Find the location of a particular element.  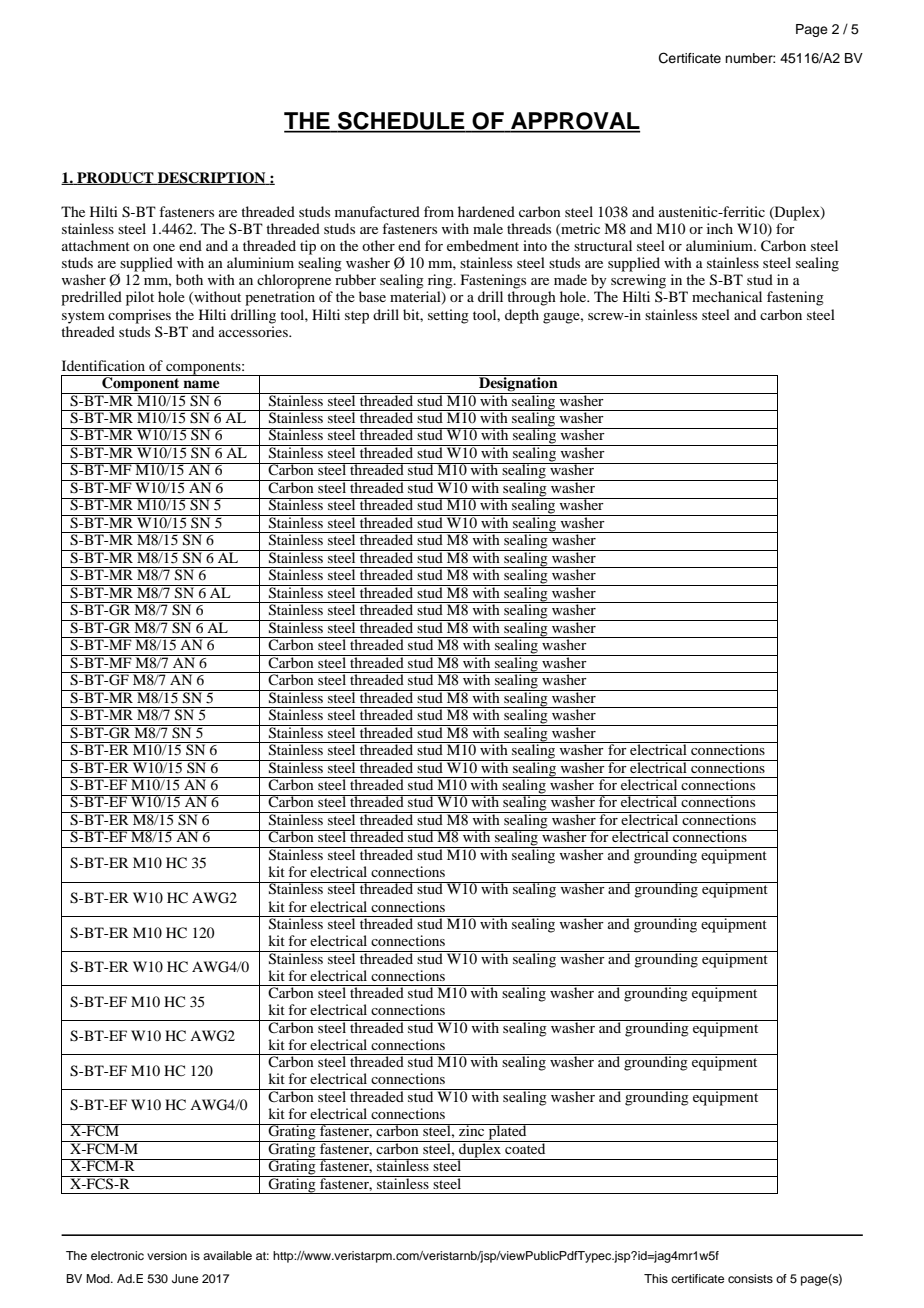

zinc is located at coordinates (472, 1130).
